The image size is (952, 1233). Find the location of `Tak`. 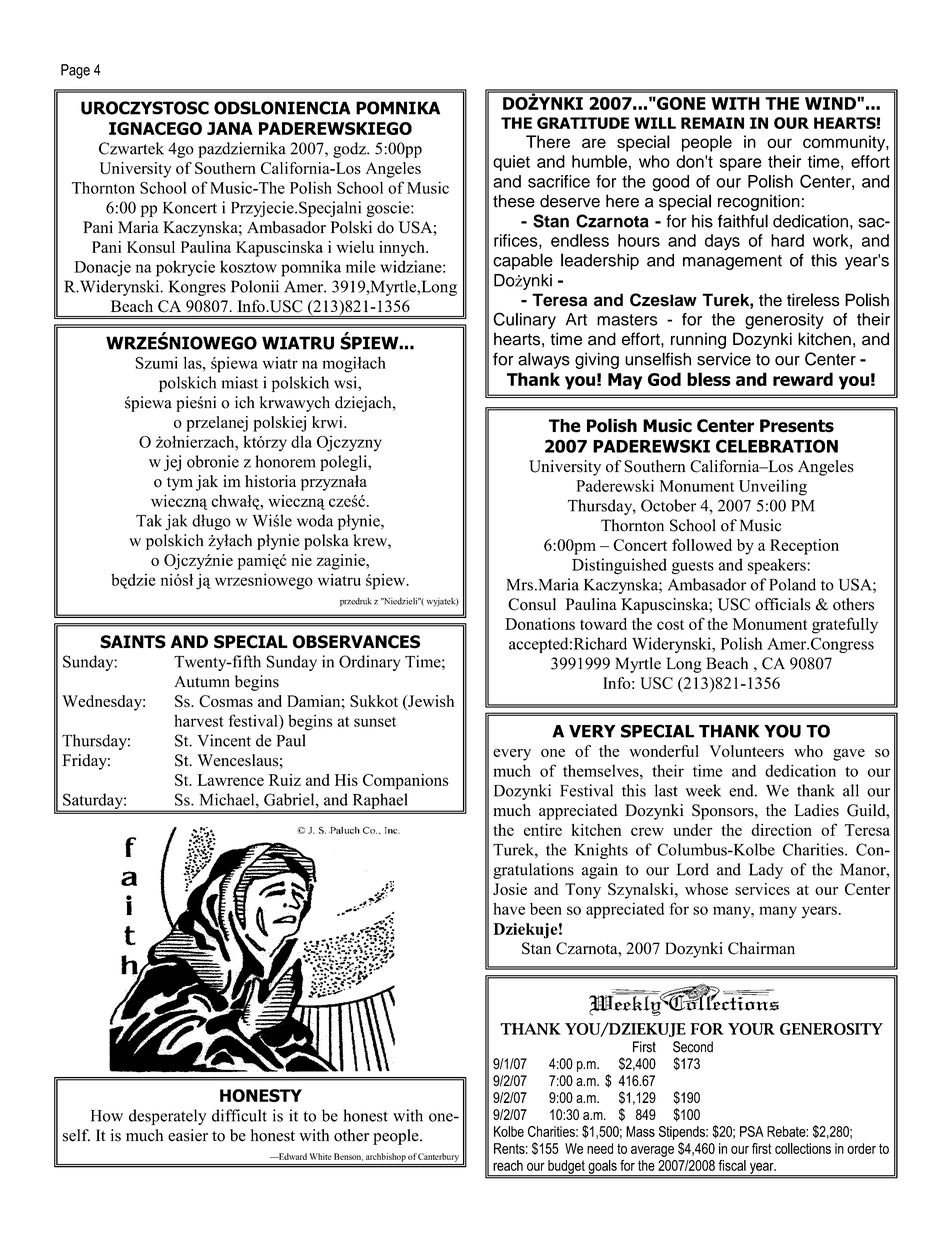

Tak is located at coordinates (149, 520).
